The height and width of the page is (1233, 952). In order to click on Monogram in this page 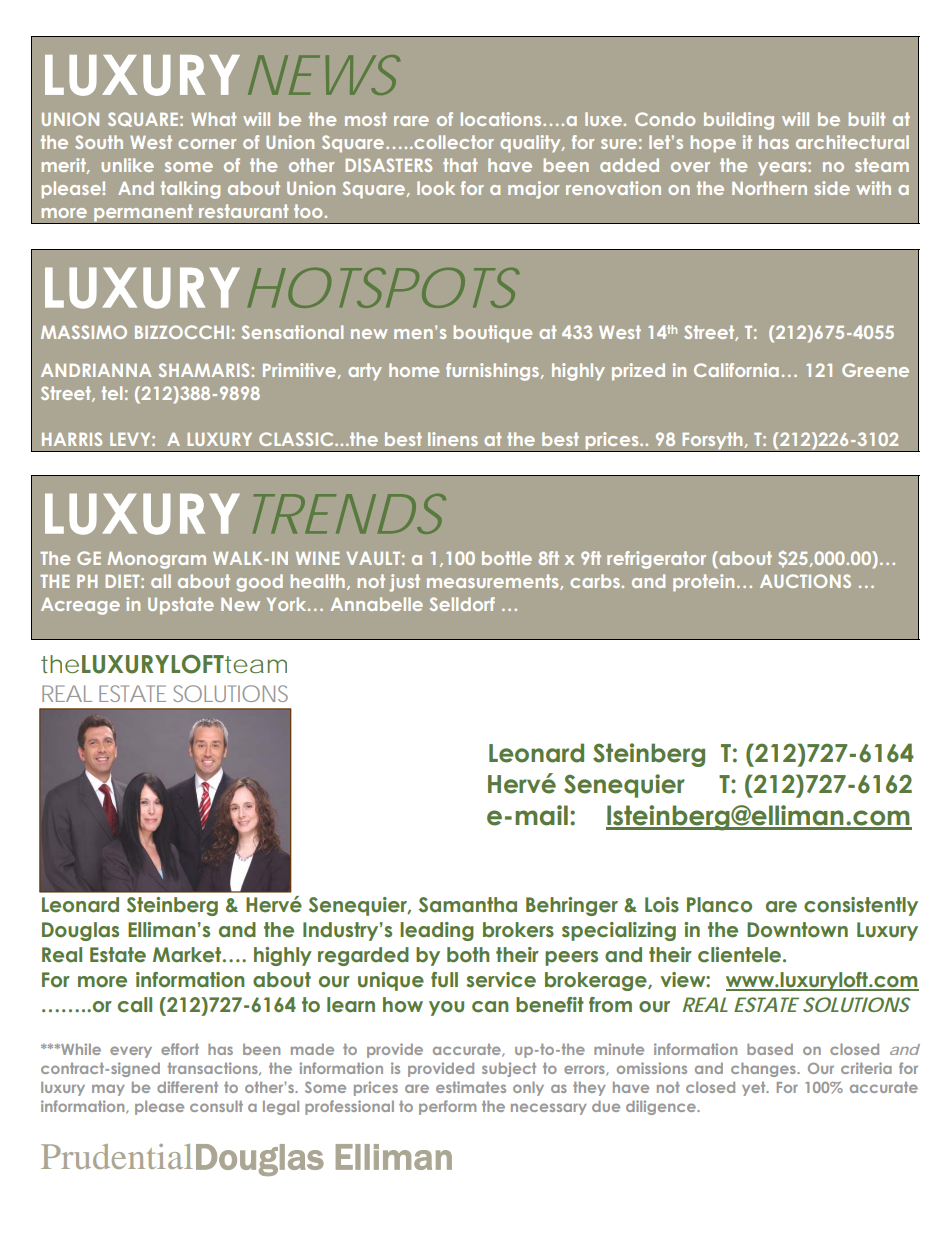, I will do `click(157, 560)`.
